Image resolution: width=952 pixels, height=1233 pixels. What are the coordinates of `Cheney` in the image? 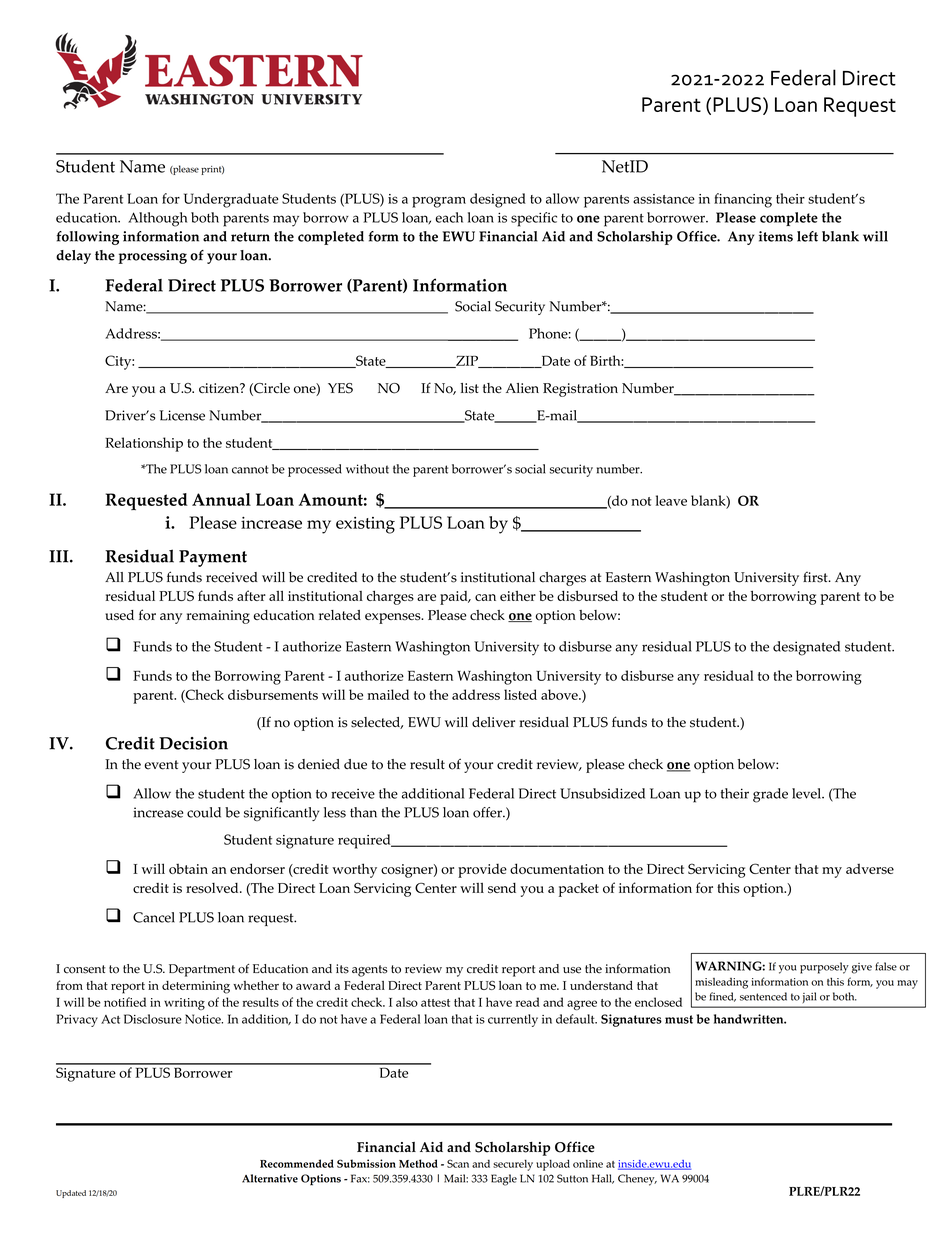 It's located at (637, 1180).
